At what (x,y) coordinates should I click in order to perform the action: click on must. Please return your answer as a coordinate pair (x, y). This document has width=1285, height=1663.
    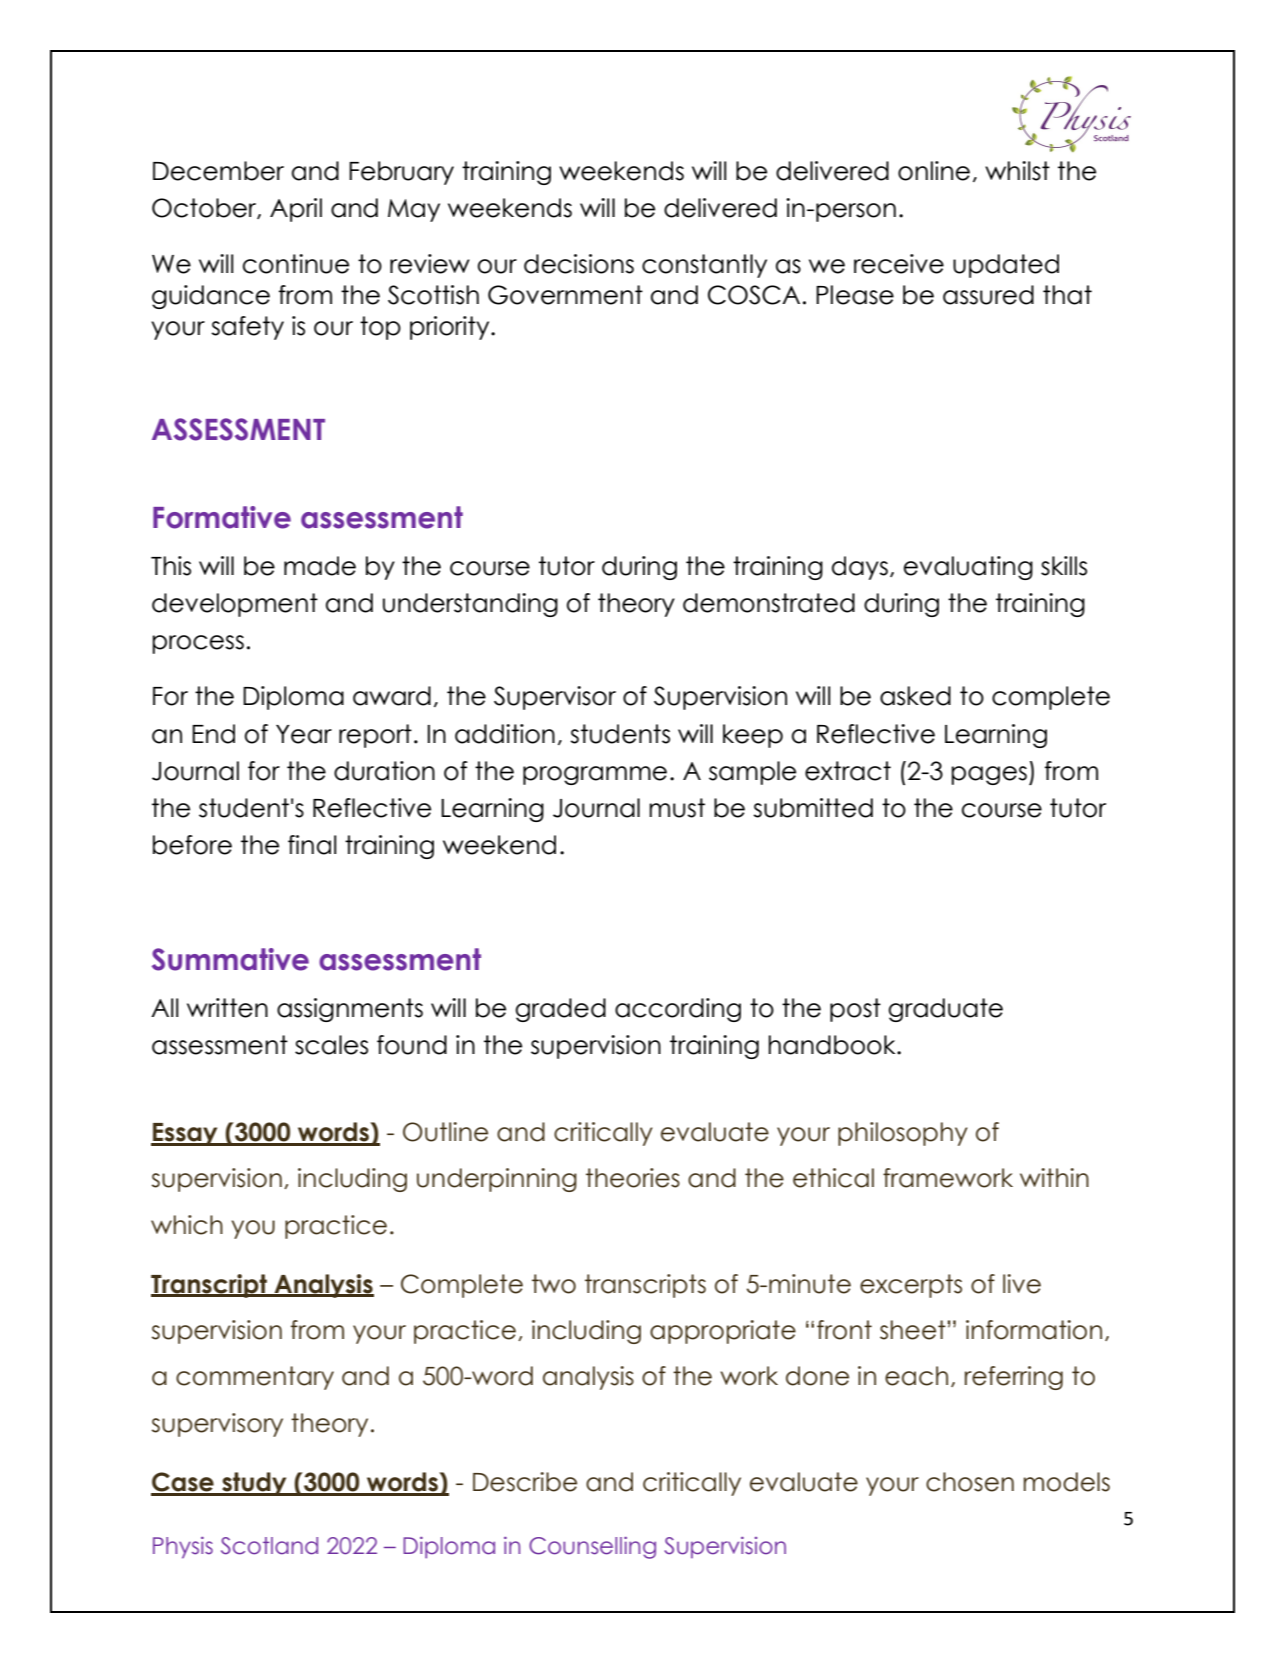
    Looking at the image, I should click on (677, 808).
